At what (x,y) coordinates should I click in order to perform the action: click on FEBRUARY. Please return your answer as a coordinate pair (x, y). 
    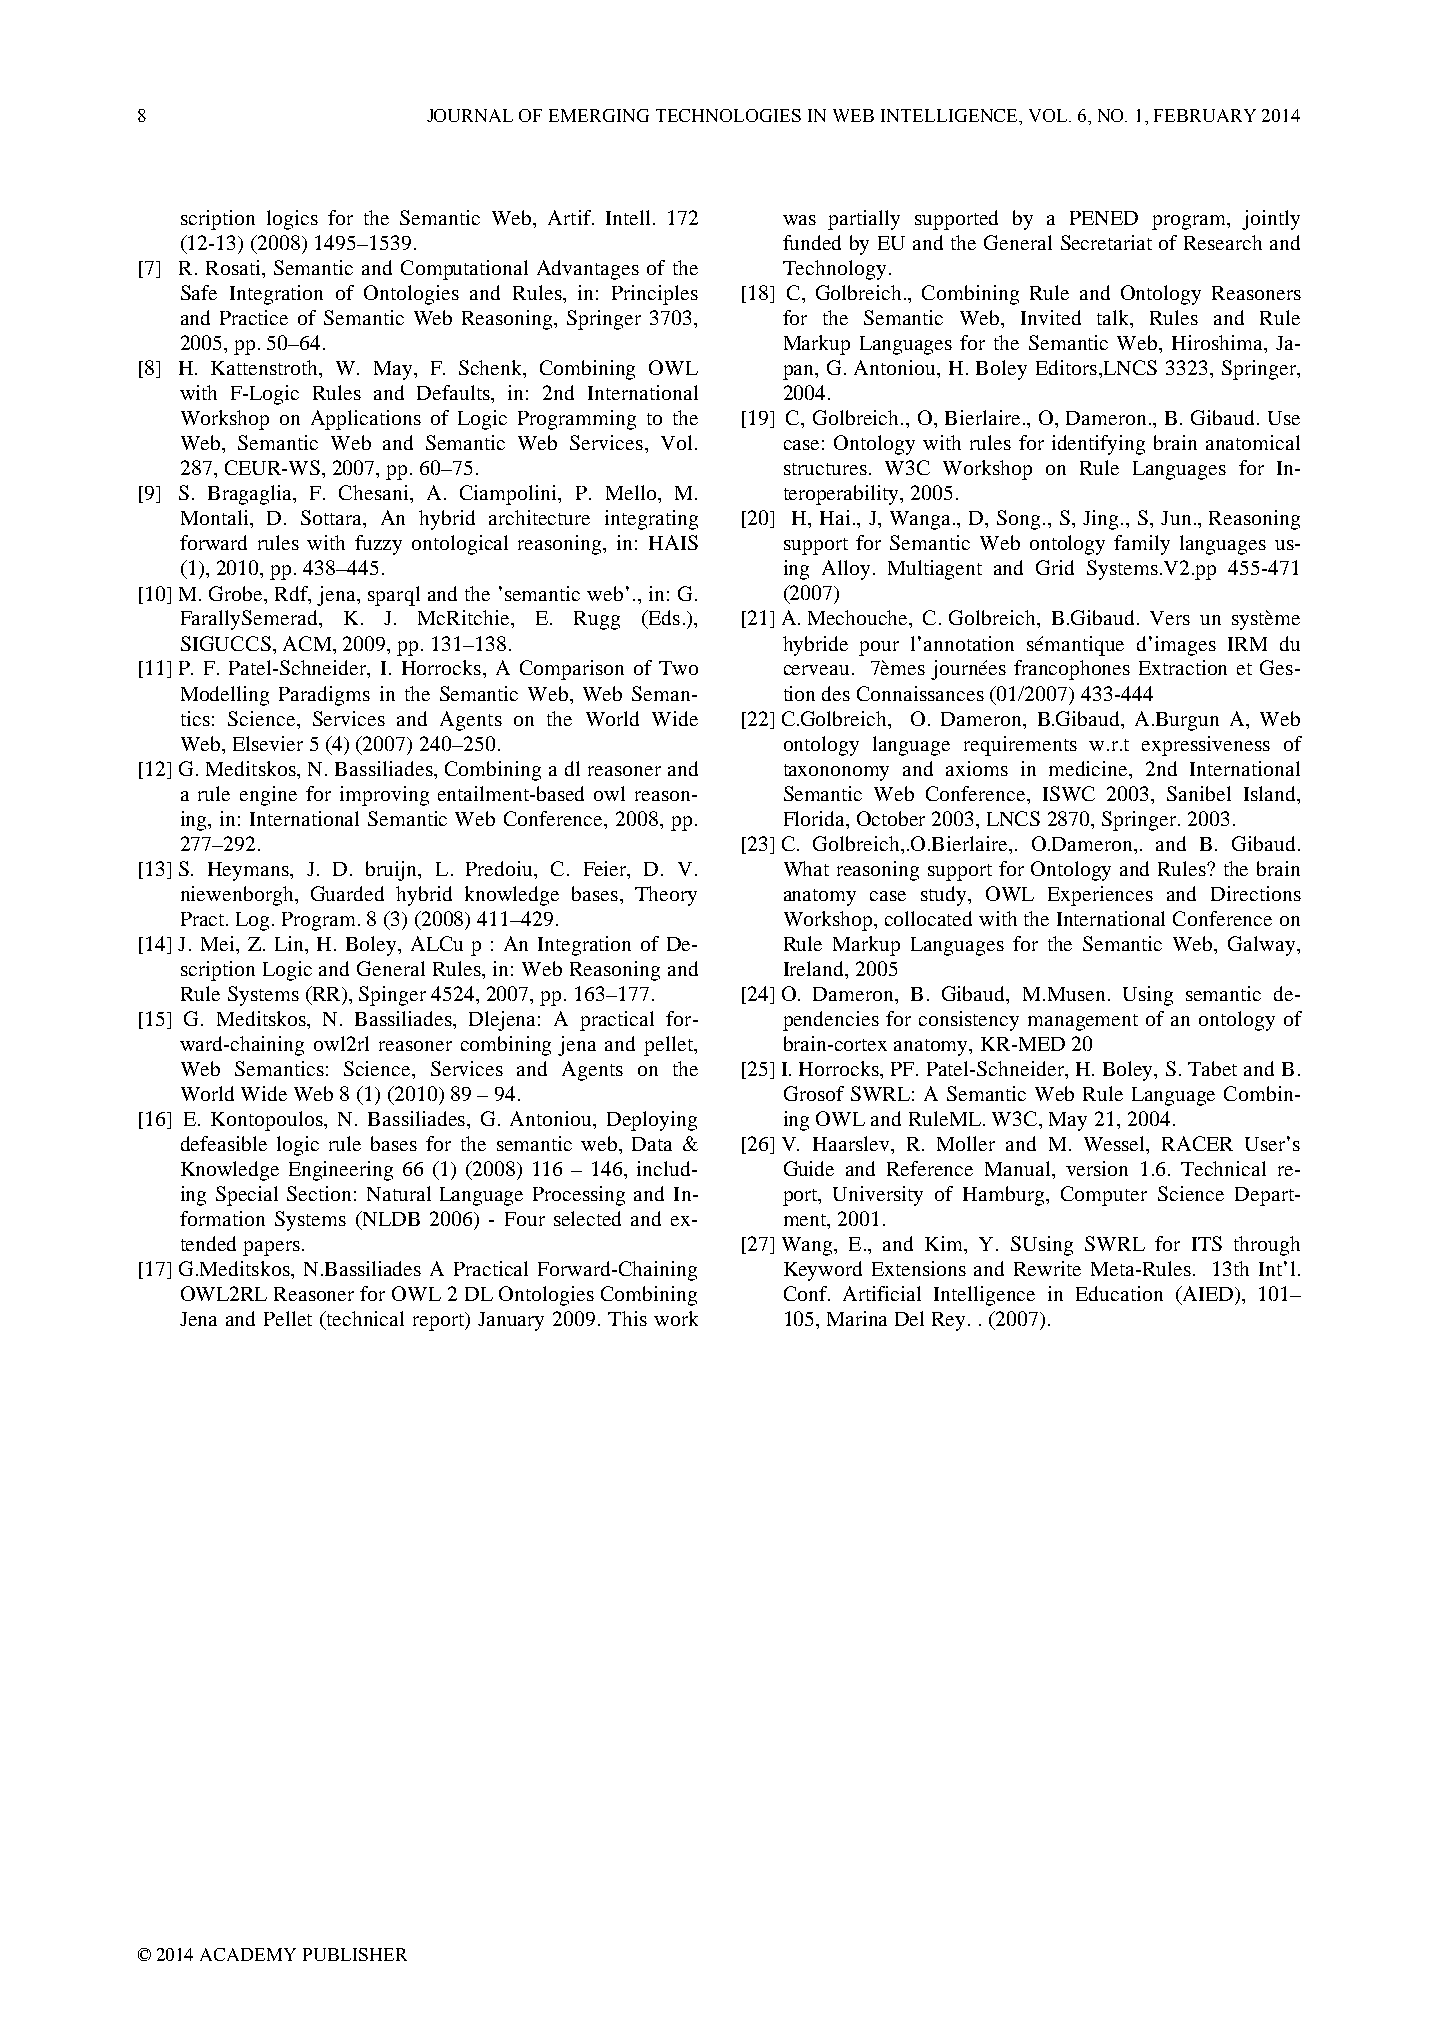
    Looking at the image, I should click on (1205, 115).
